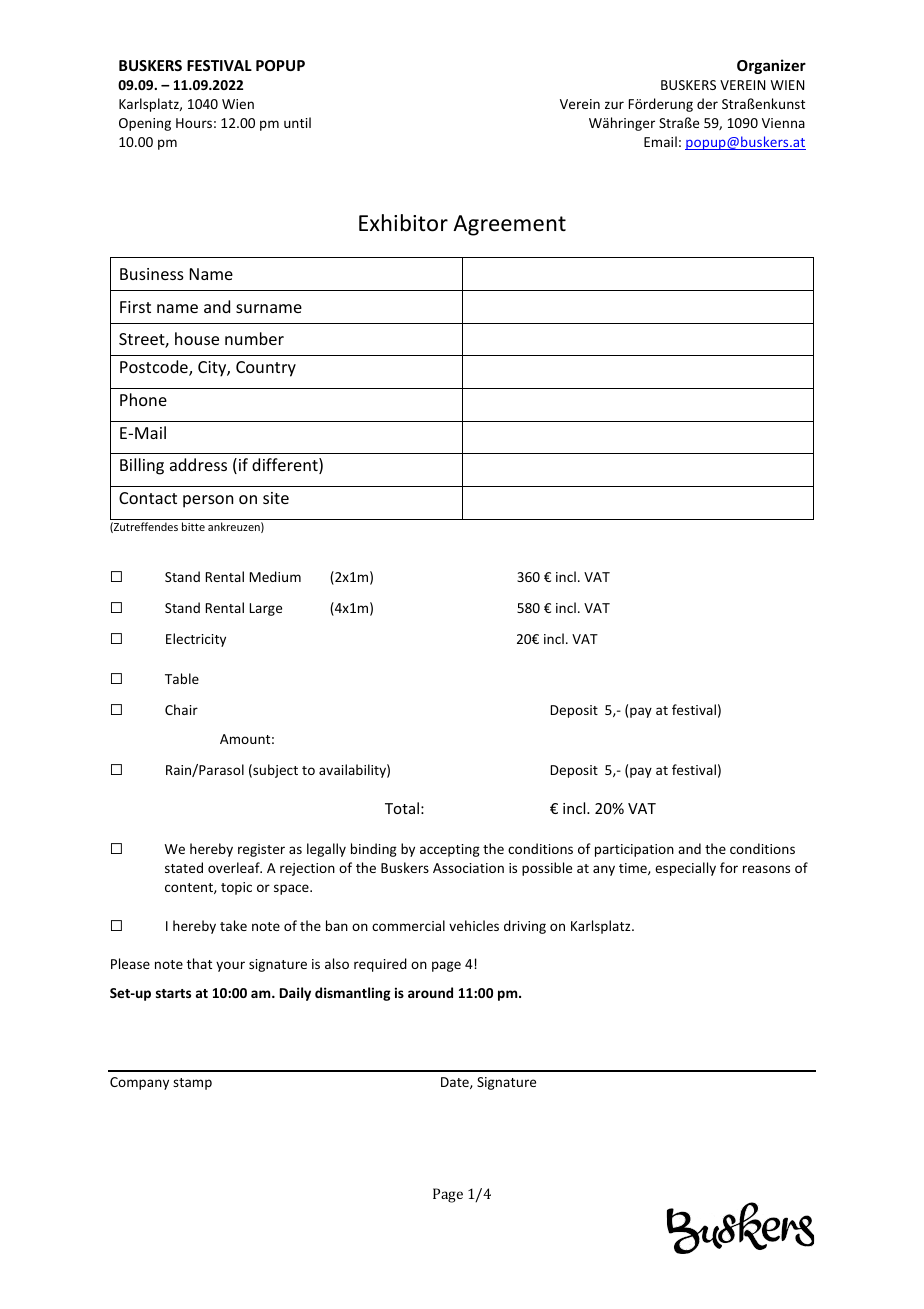  I want to click on Business, so click(152, 274).
